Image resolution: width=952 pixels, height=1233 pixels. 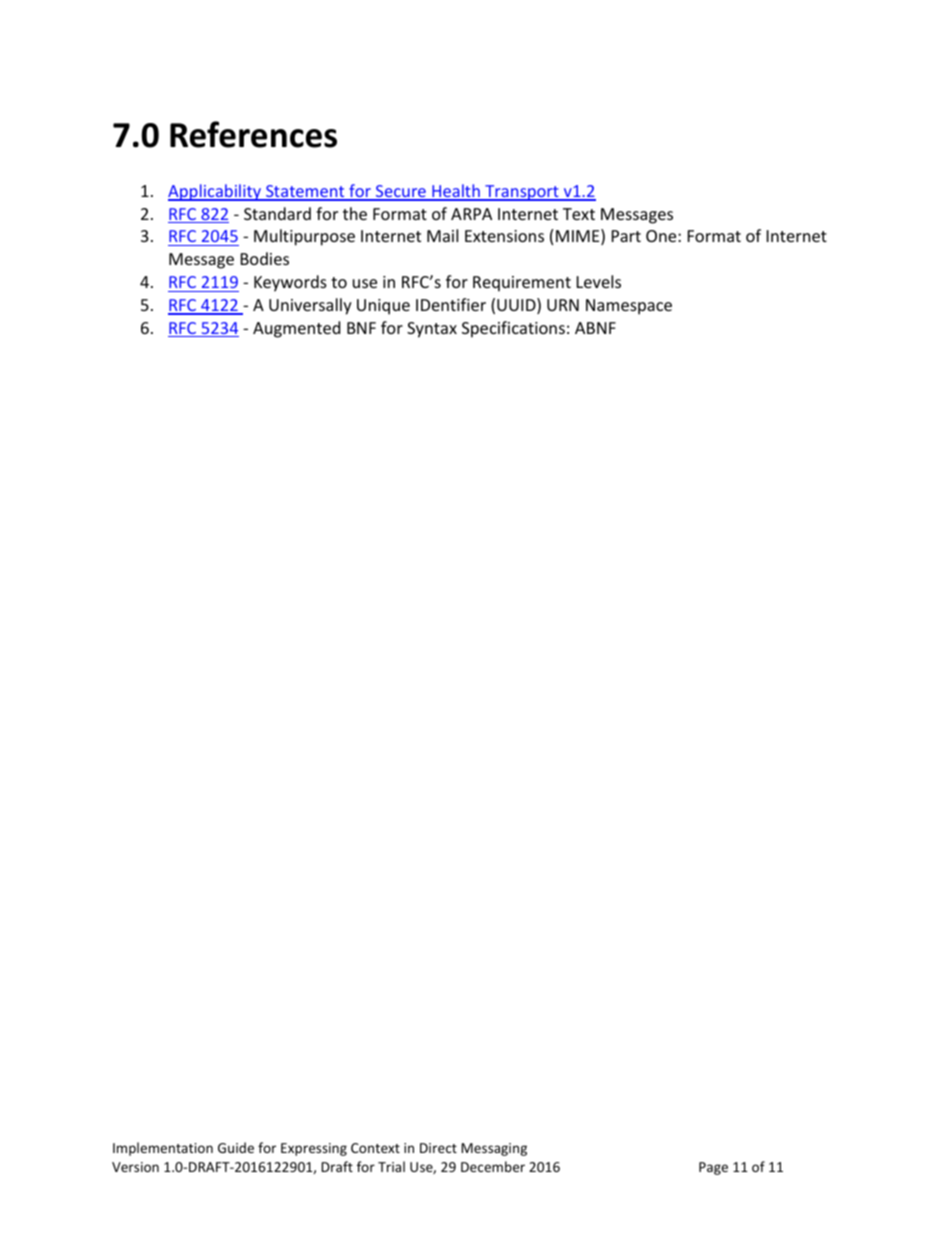 What do you see at coordinates (432, 330) in the page?
I see `Syntax` at bounding box center [432, 330].
